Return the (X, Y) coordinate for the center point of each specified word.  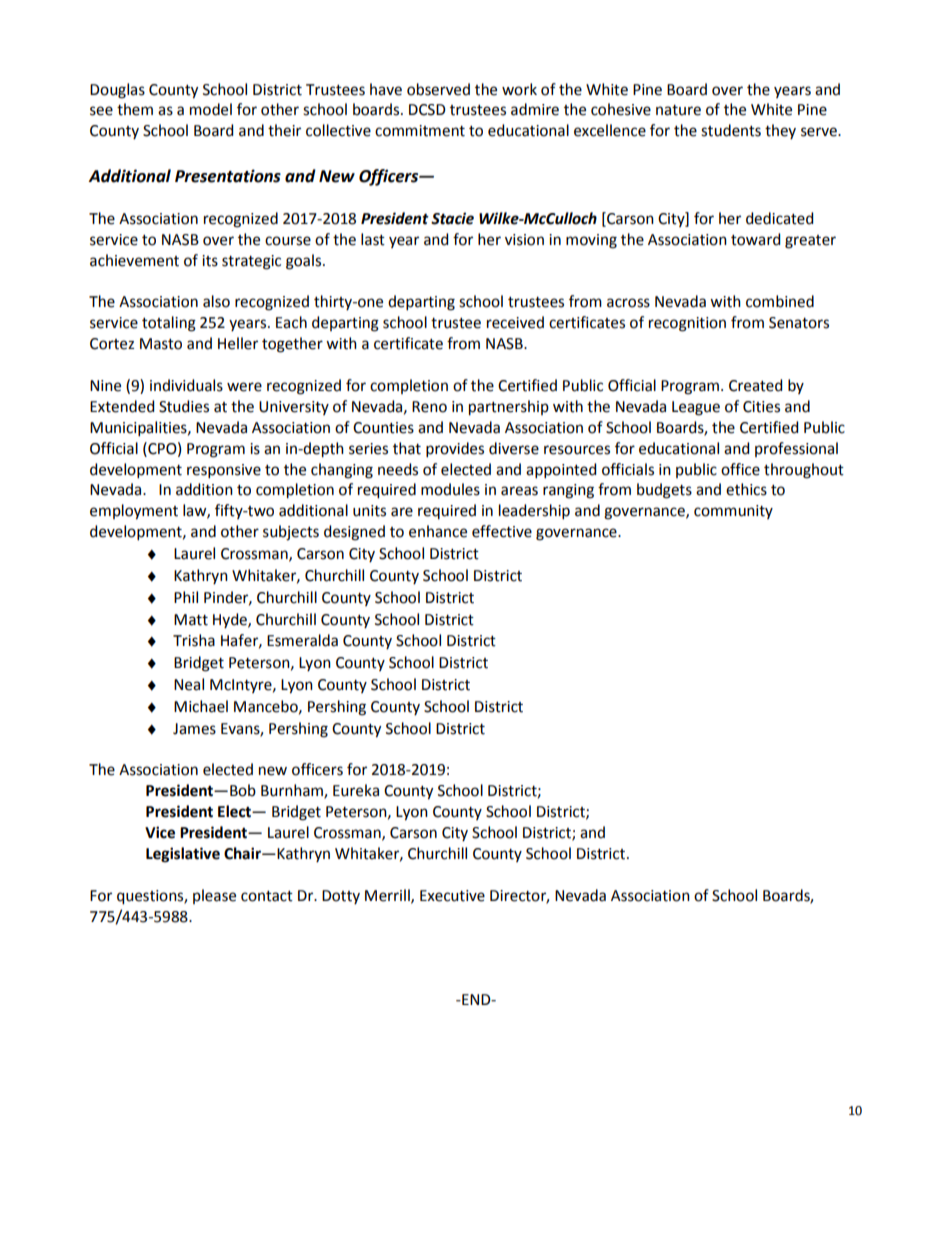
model (211, 109)
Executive (452, 896)
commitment (420, 131)
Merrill (388, 896)
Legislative (183, 855)
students (731, 130)
